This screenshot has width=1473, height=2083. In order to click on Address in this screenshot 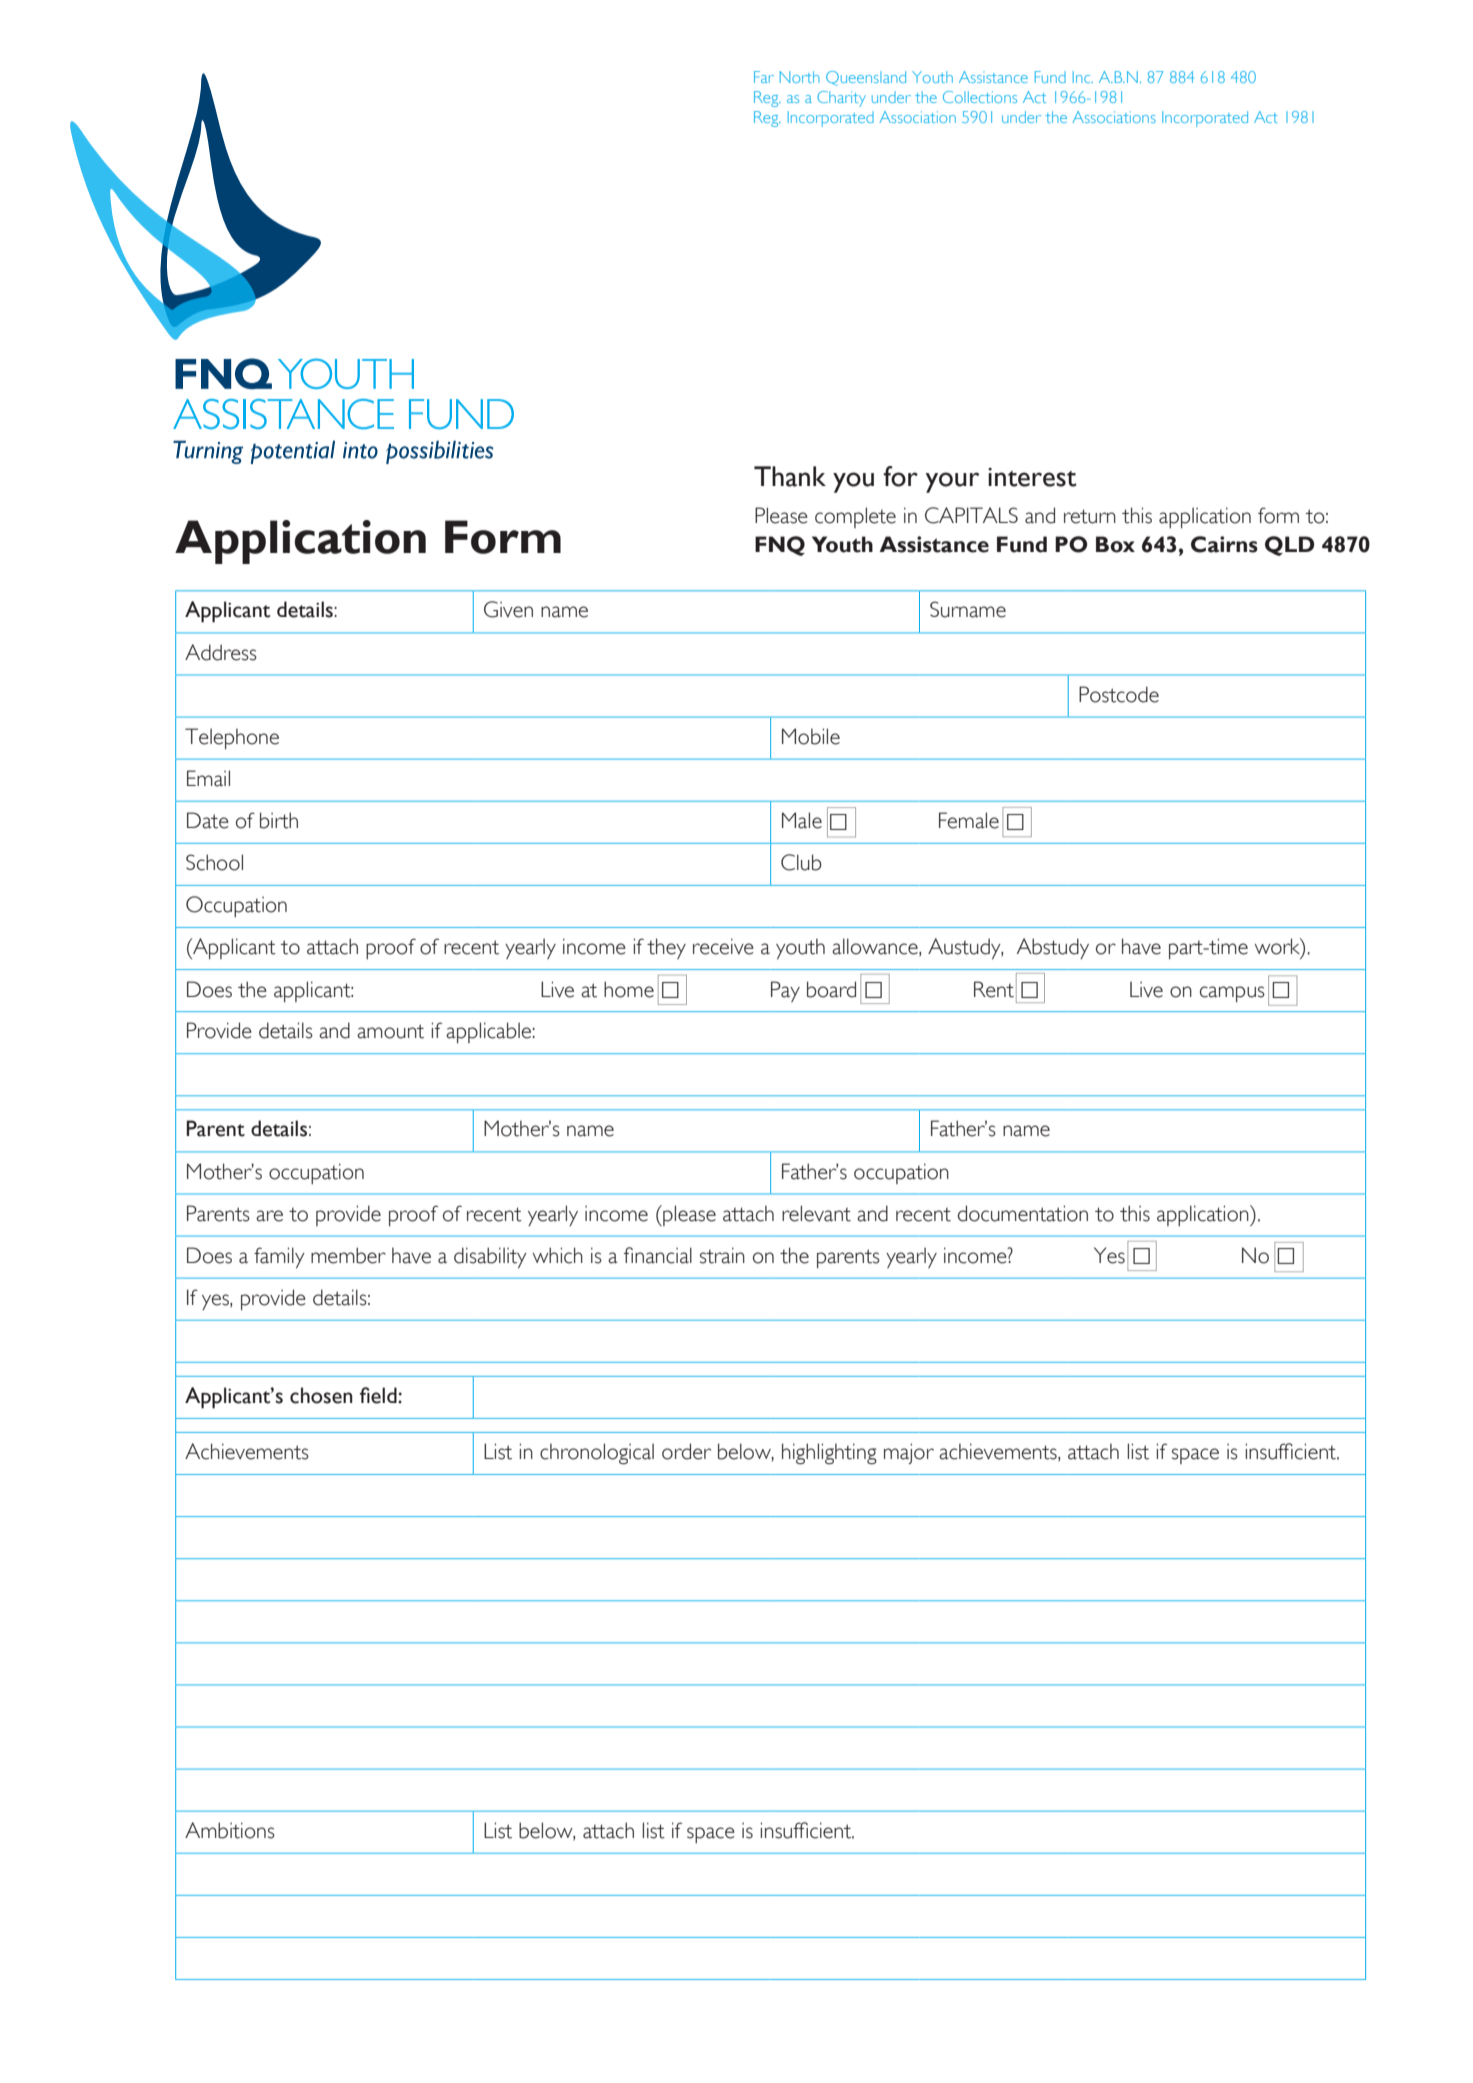, I will do `click(221, 652)`.
